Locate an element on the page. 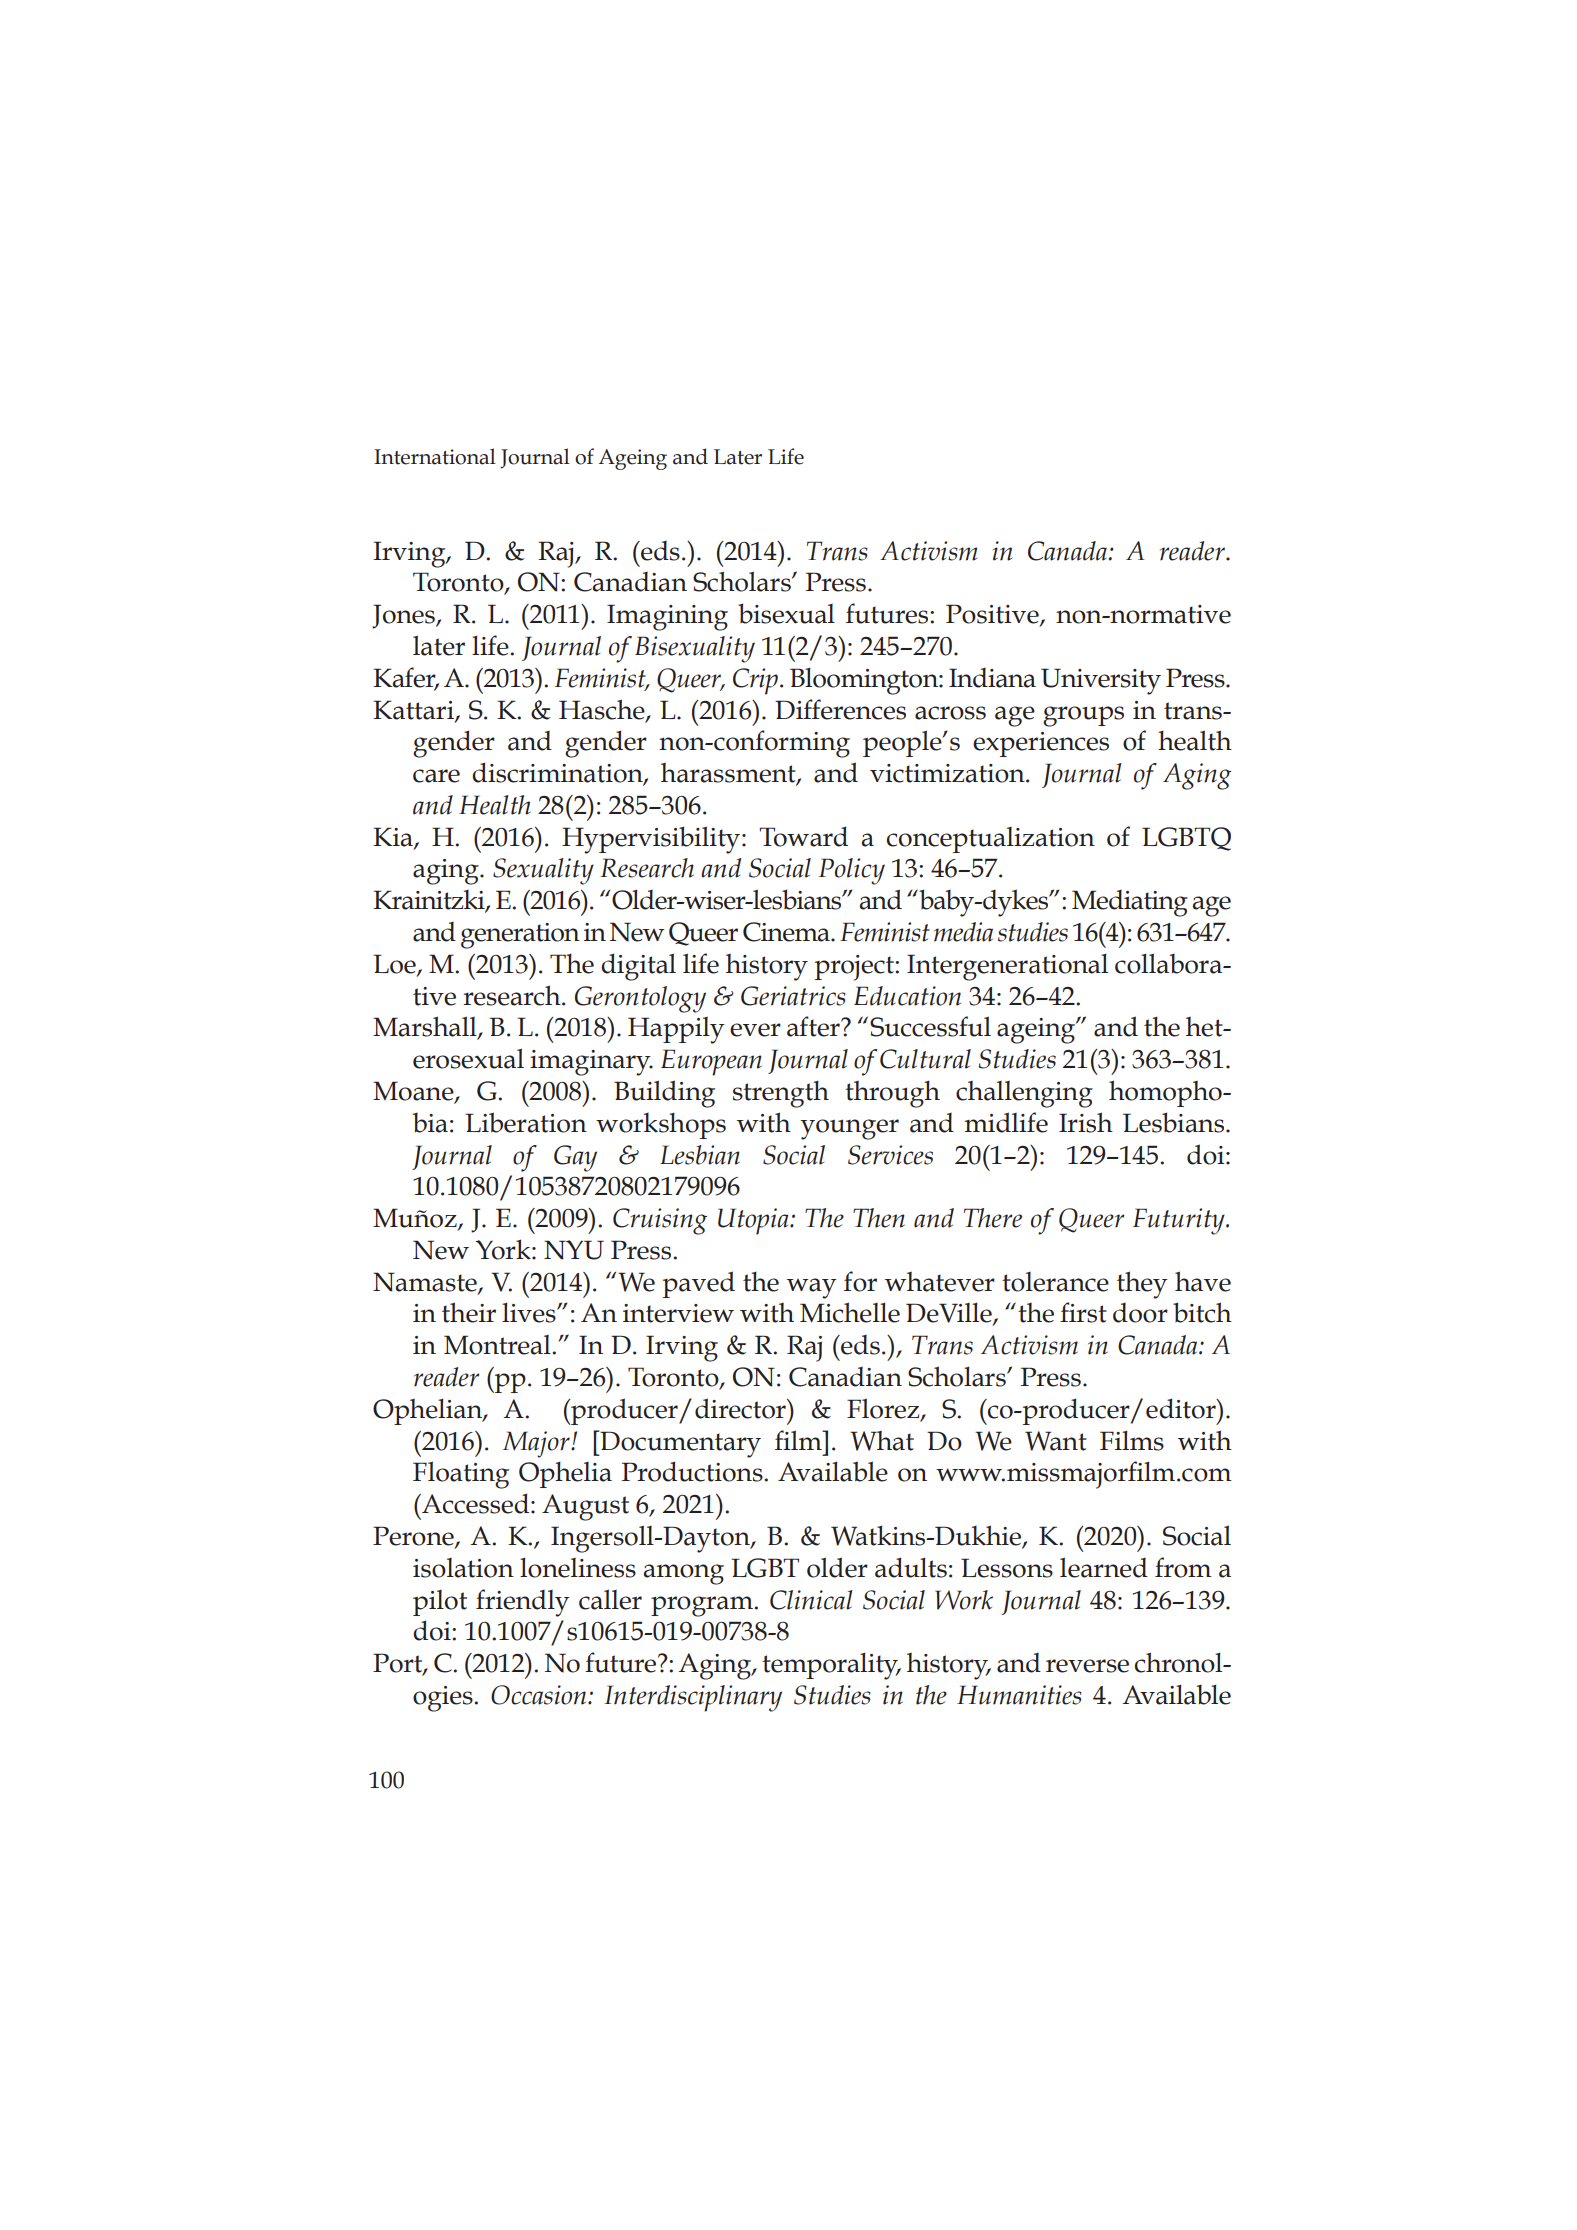 The width and height of the page is (1577, 2230). University is located at coordinates (1101, 681).
